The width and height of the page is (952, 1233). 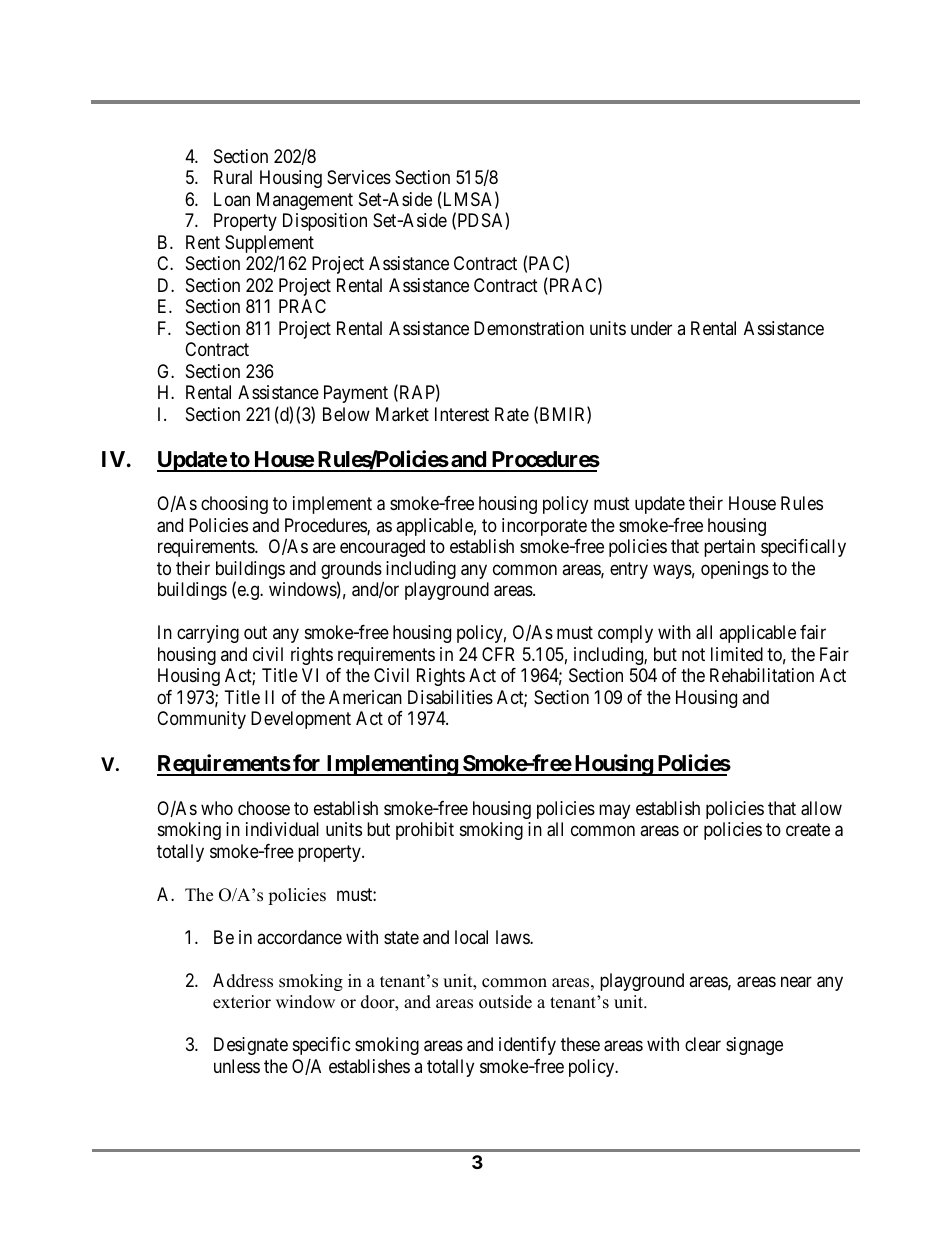 I want to click on Payment, so click(x=356, y=394).
